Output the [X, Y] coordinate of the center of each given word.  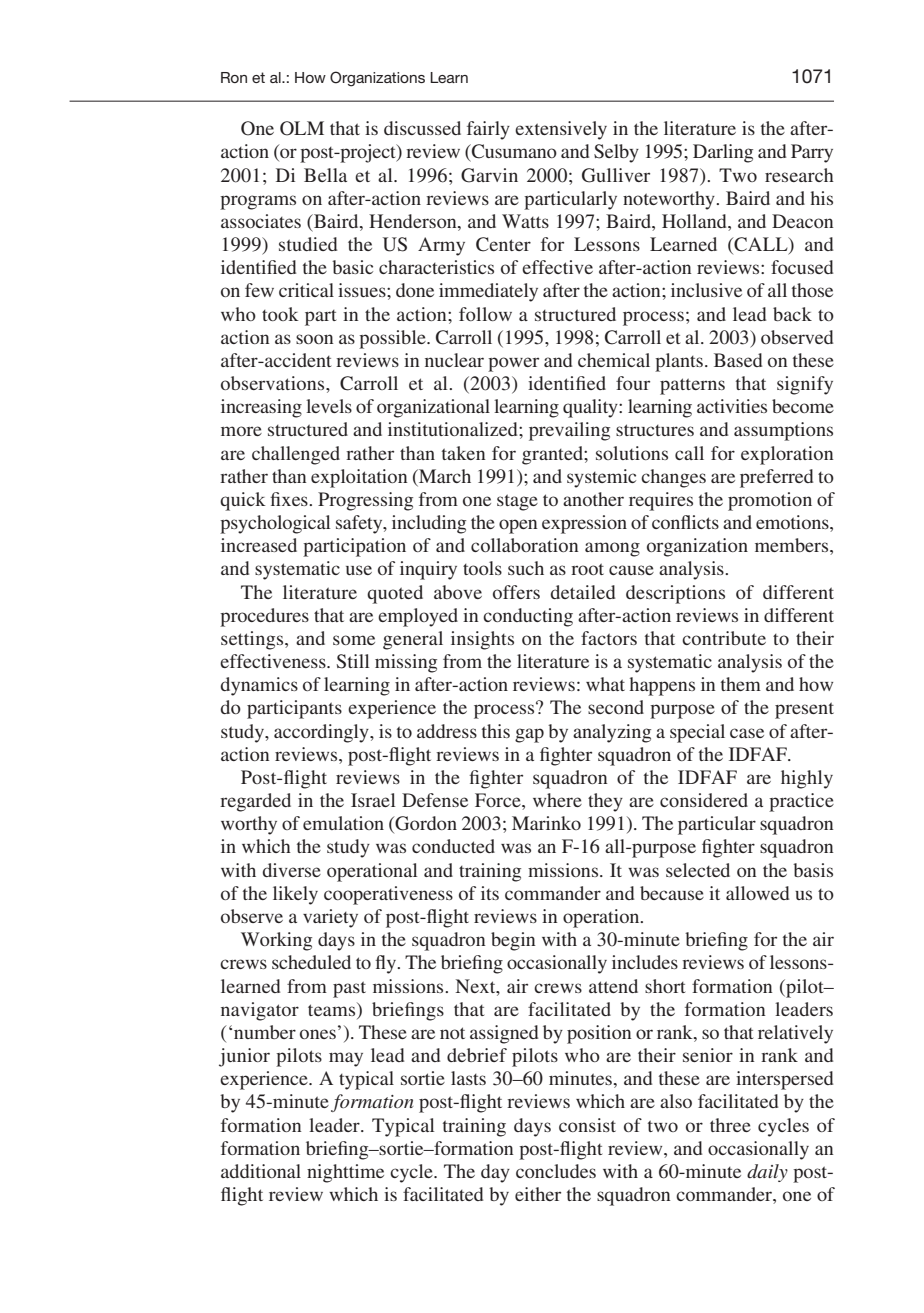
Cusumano [513, 152]
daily [767, 1173]
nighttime [345, 1173]
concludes [556, 1171]
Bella [325, 175]
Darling [723, 153]
